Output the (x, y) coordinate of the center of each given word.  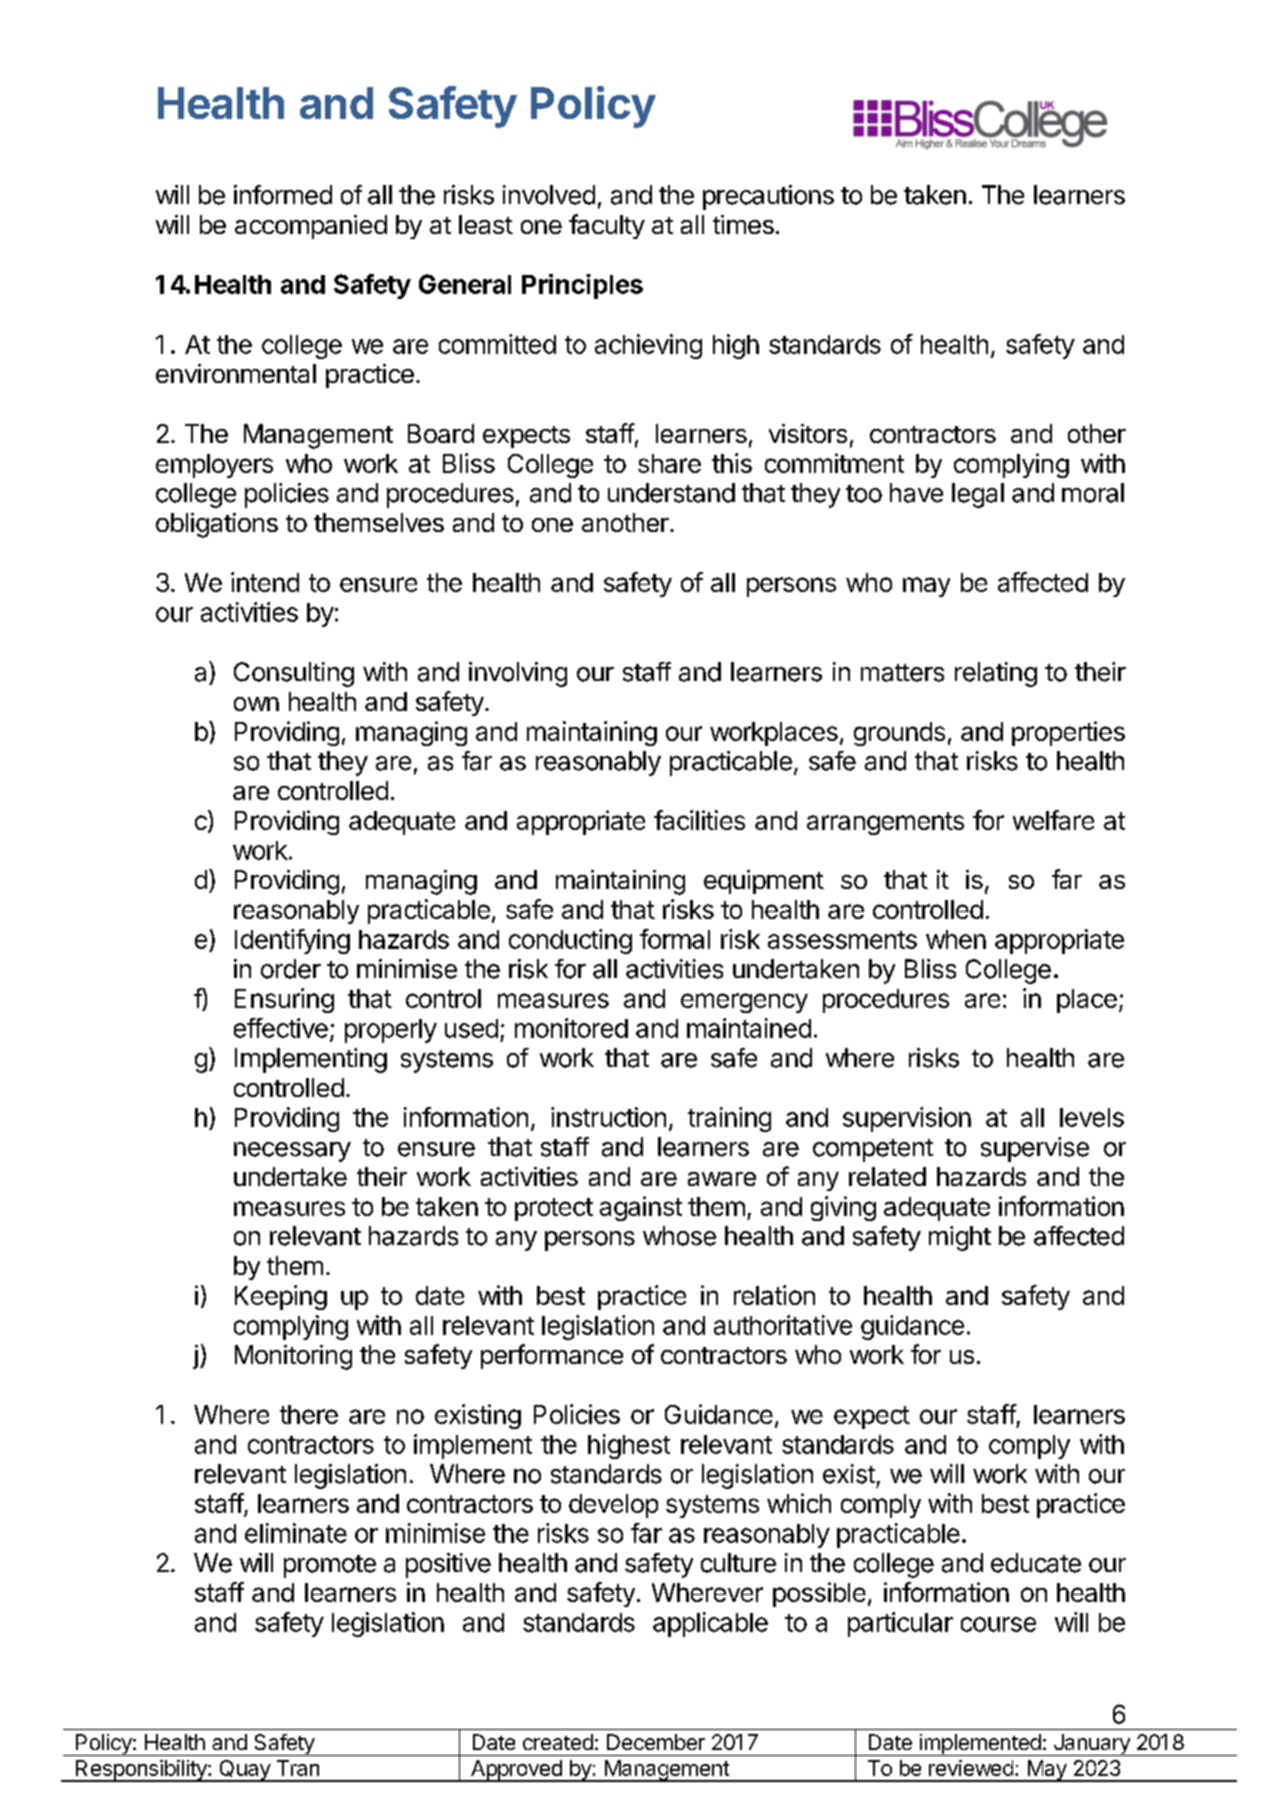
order (291, 969)
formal (675, 939)
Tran (298, 1768)
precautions (768, 197)
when (956, 939)
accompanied (311, 227)
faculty (607, 226)
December (656, 1742)
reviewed (971, 1768)
